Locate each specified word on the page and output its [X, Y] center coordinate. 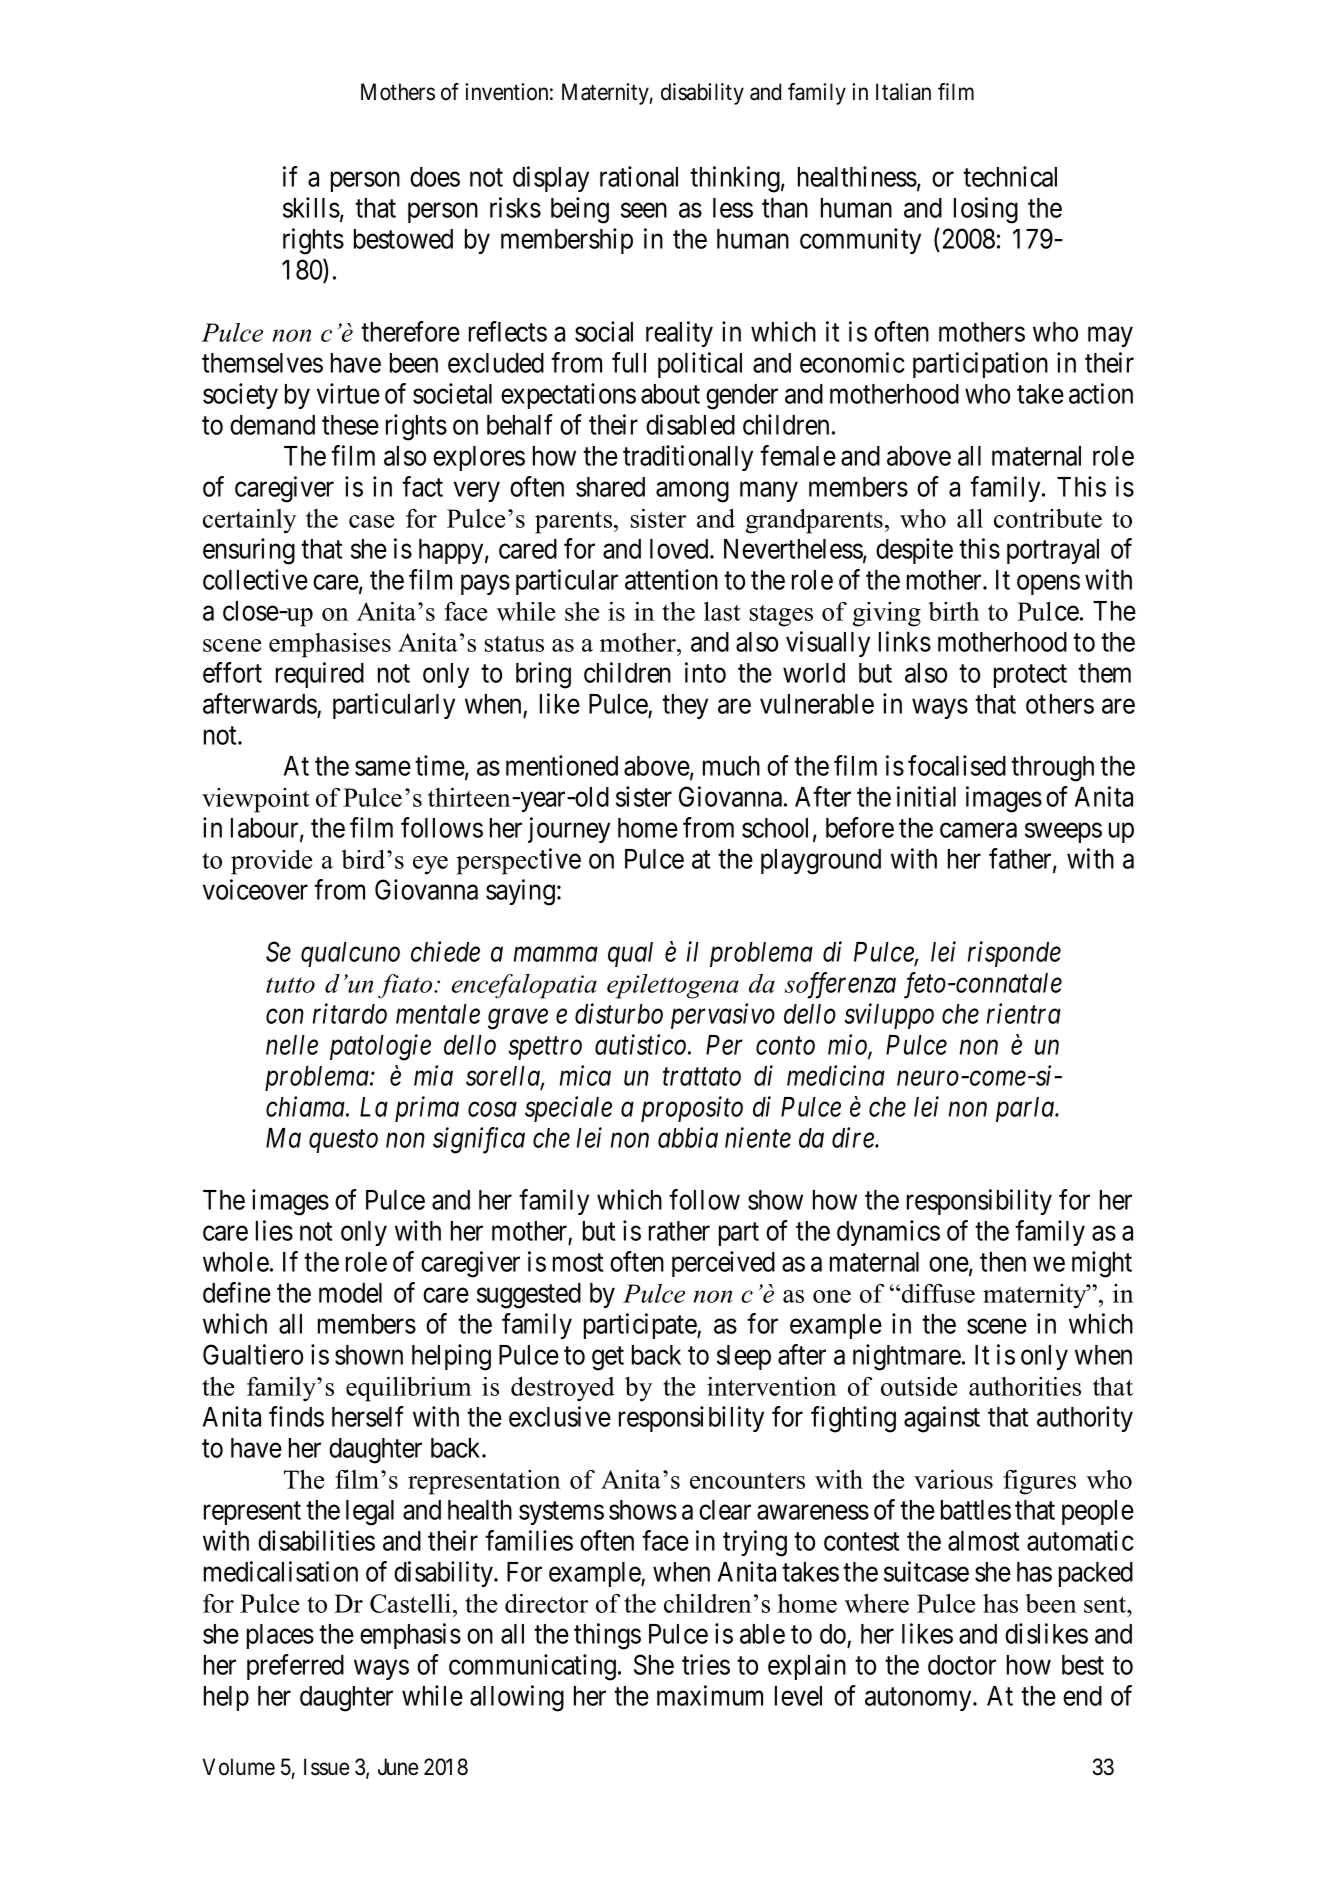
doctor [962, 1665]
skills [311, 207]
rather [679, 1231]
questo [343, 1142]
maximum [710, 1695]
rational [639, 176]
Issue [326, 1767]
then [1003, 1262]
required [320, 675]
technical [1010, 176]
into [705, 672]
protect [1030, 676]
